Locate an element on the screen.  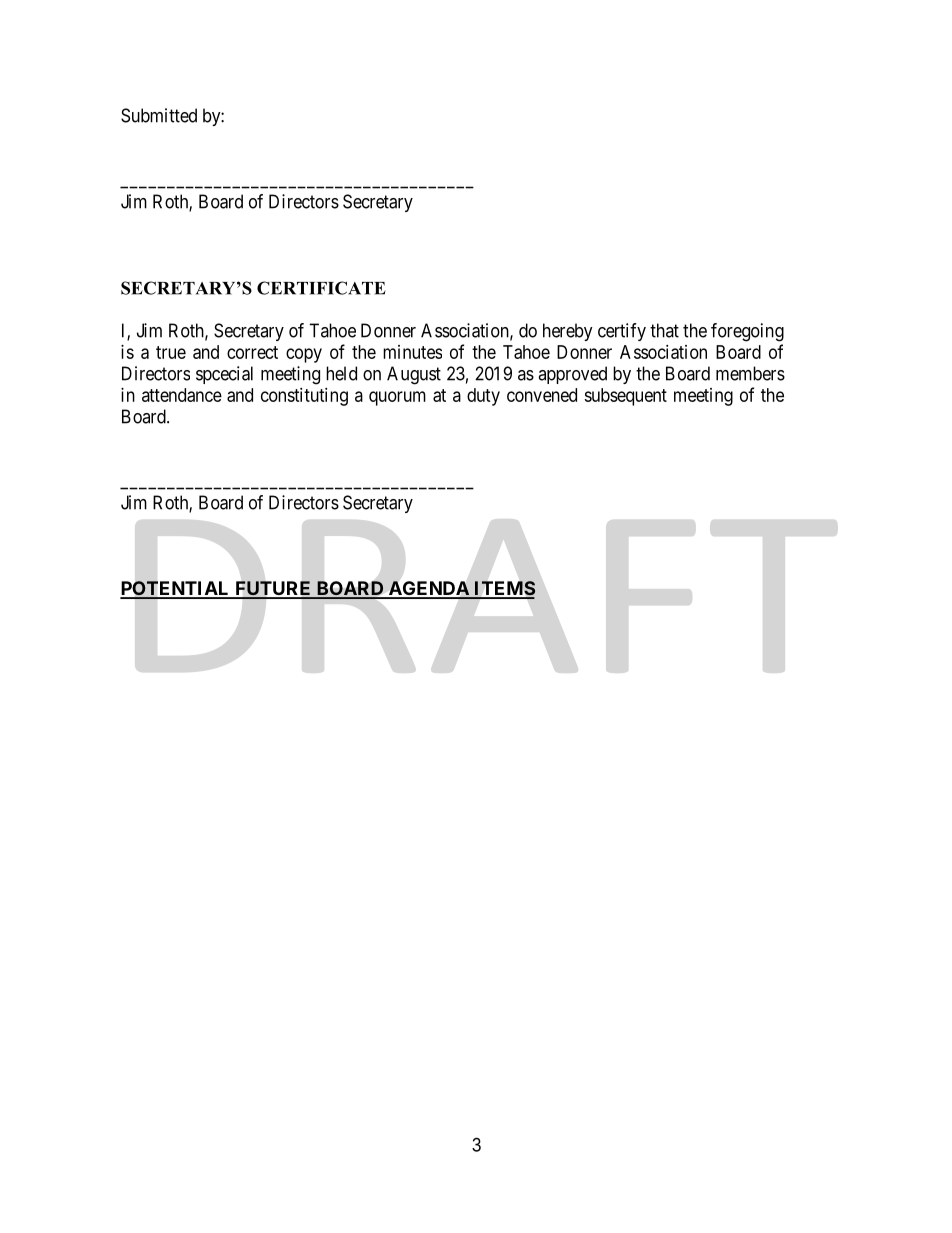
correct is located at coordinates (252, 352).
